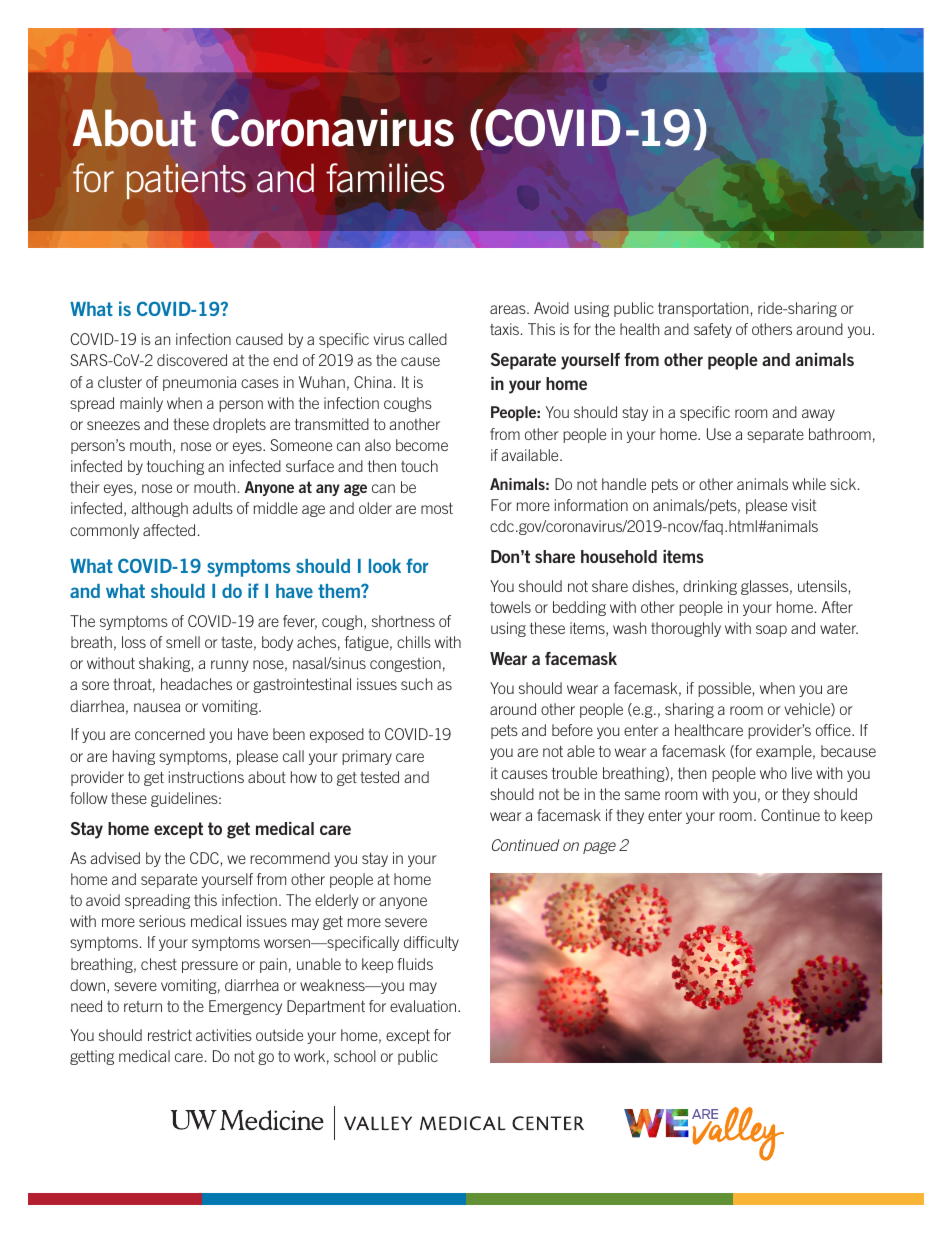 The height and width of the screenshot is (1233, 952). Describe the element at coordinates (809, 484) in the screenshot. I see `while` at that location.
